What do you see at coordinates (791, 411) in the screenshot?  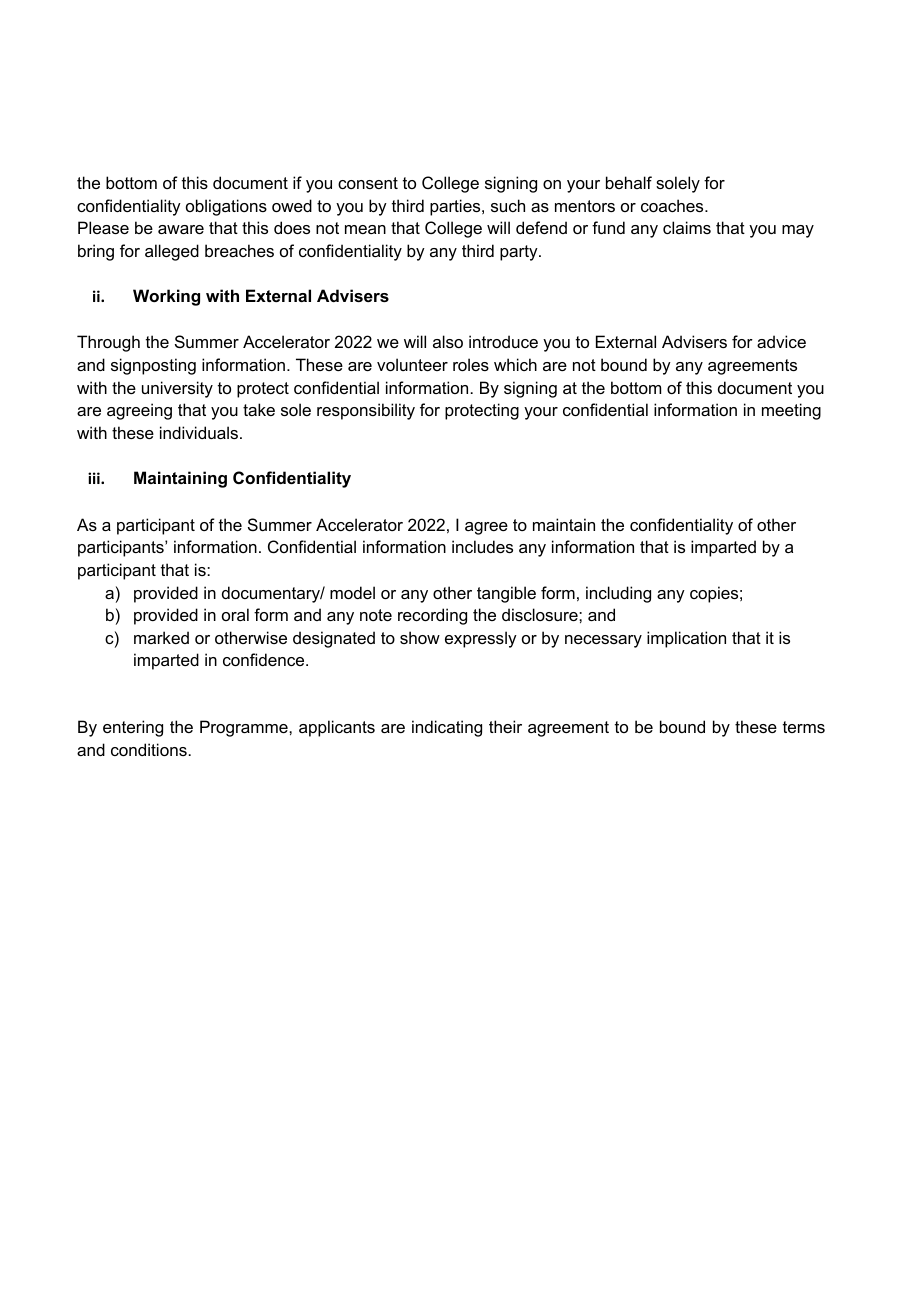 I see `meeting` at bounding box center [791, 411].
